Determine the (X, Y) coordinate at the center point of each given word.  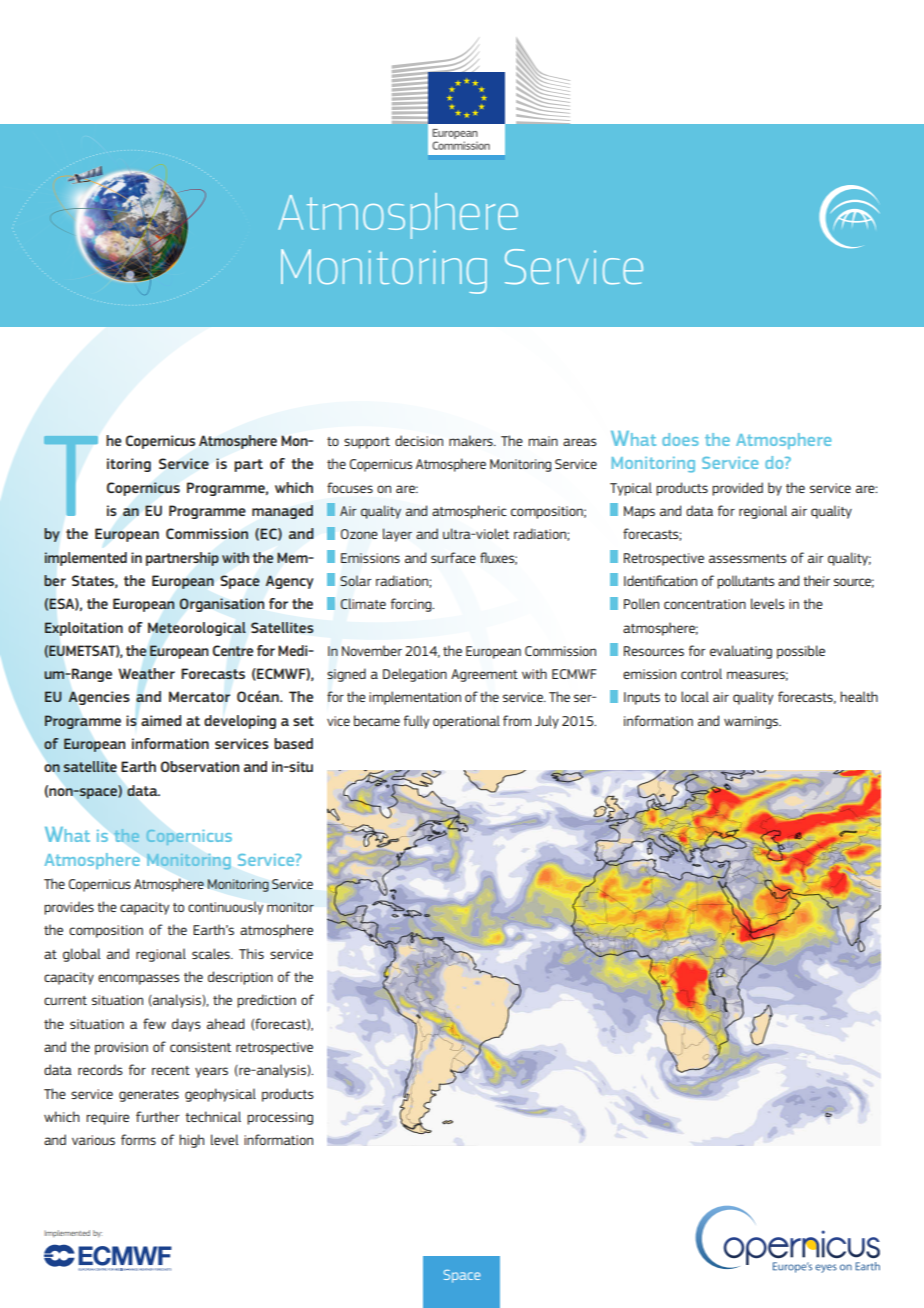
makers (472, 440)
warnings (752, 722)
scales (212, 953)
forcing (412, 605)
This (251, 953)
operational (466, 722)
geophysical (220, 1095)
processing (280, 1118)
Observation (200, 766)
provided (737, 489)
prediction (266, 1001)
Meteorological (197, 629)
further (158, 1116)
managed (282, 512)
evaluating (741, 652)
